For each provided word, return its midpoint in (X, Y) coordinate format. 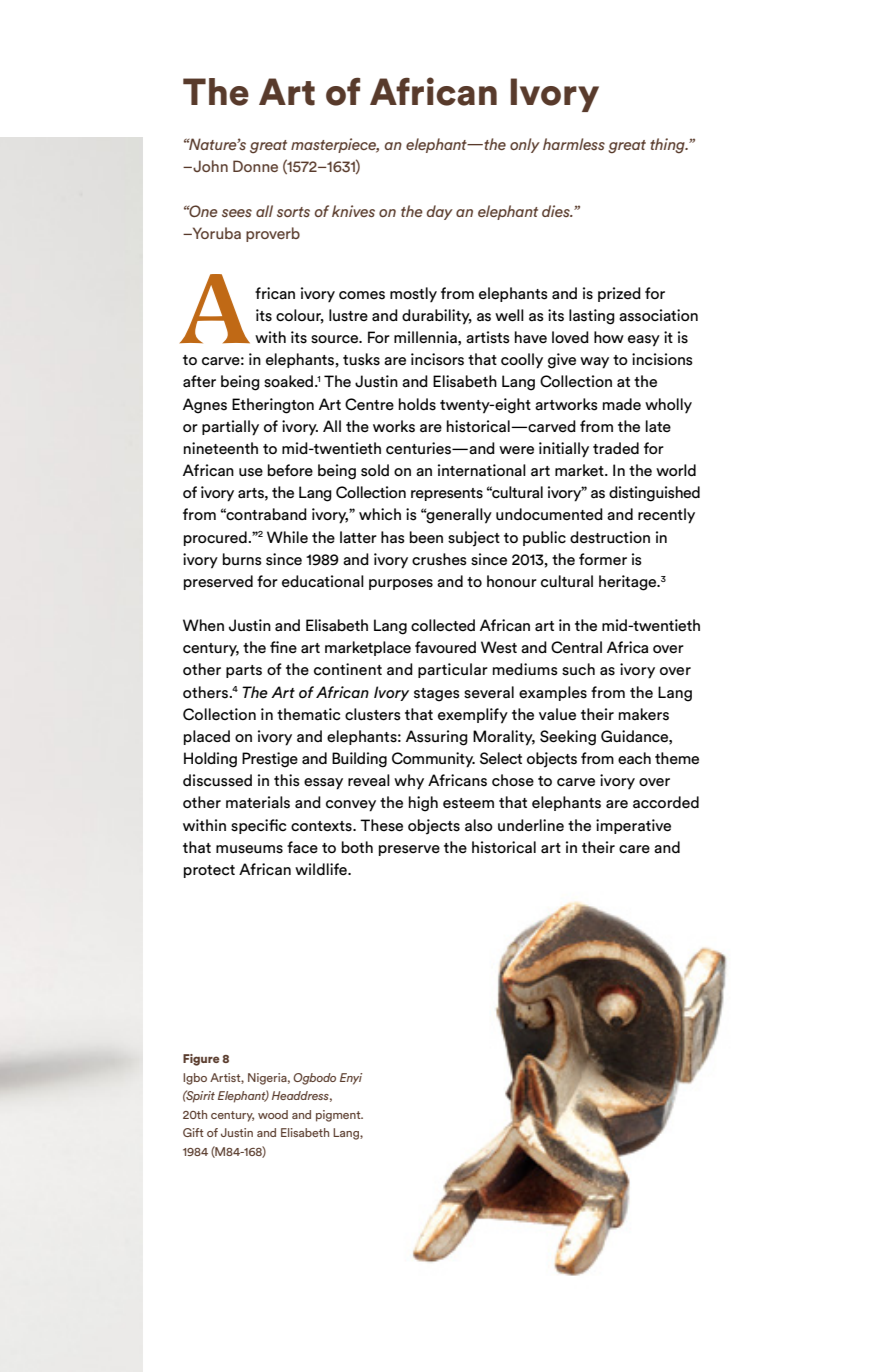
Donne (255, 166)
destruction (610, 537)
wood (273, 1114)
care (634, 849)
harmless (574, 144)
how (609, 337)
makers (644, 714)
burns (242, 559)
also (479, 825)
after (199, 381)
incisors (437, 359)
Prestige (270, 760)
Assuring (437, 738)
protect (209, 871)
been (426, 537)
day (439, 212)
